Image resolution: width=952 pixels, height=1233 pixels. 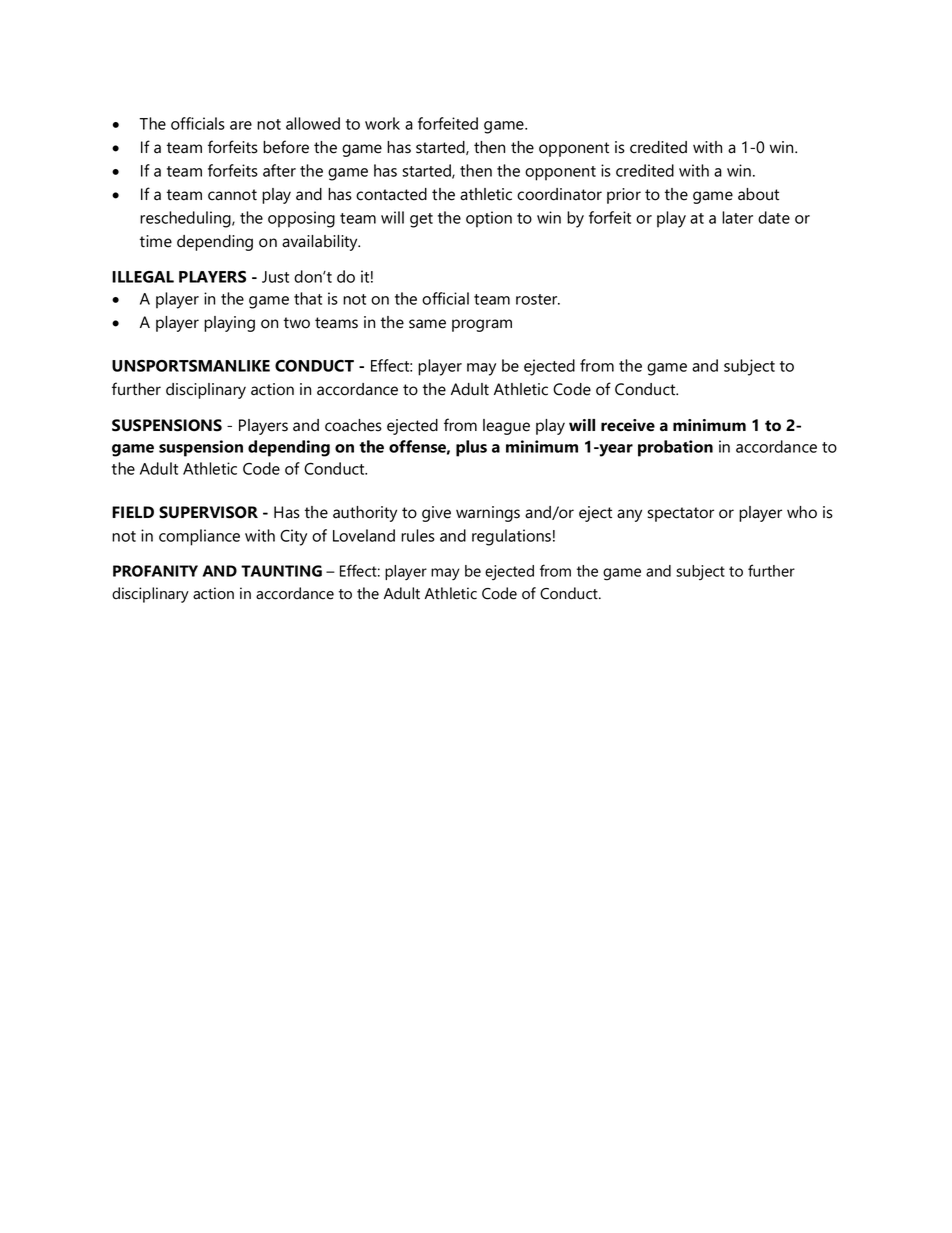 I want to click on about, so click(x=758, y=194).
